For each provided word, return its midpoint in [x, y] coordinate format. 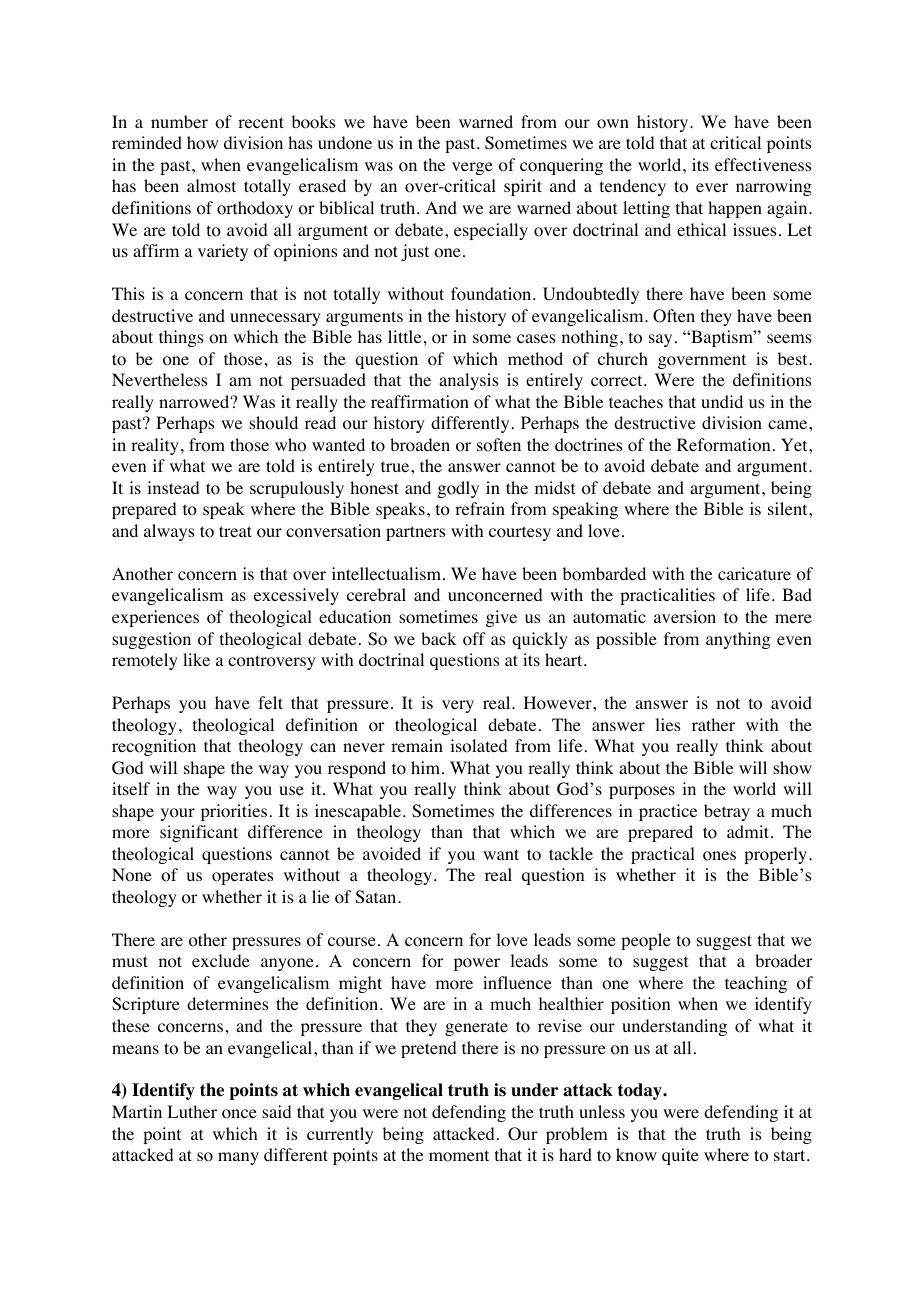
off [474, 639]
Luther [192, 1111]
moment [459, 1156]
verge [472, 168]
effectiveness [763, 164]
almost [211, 186]
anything [738, 640]
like [196, 659]
